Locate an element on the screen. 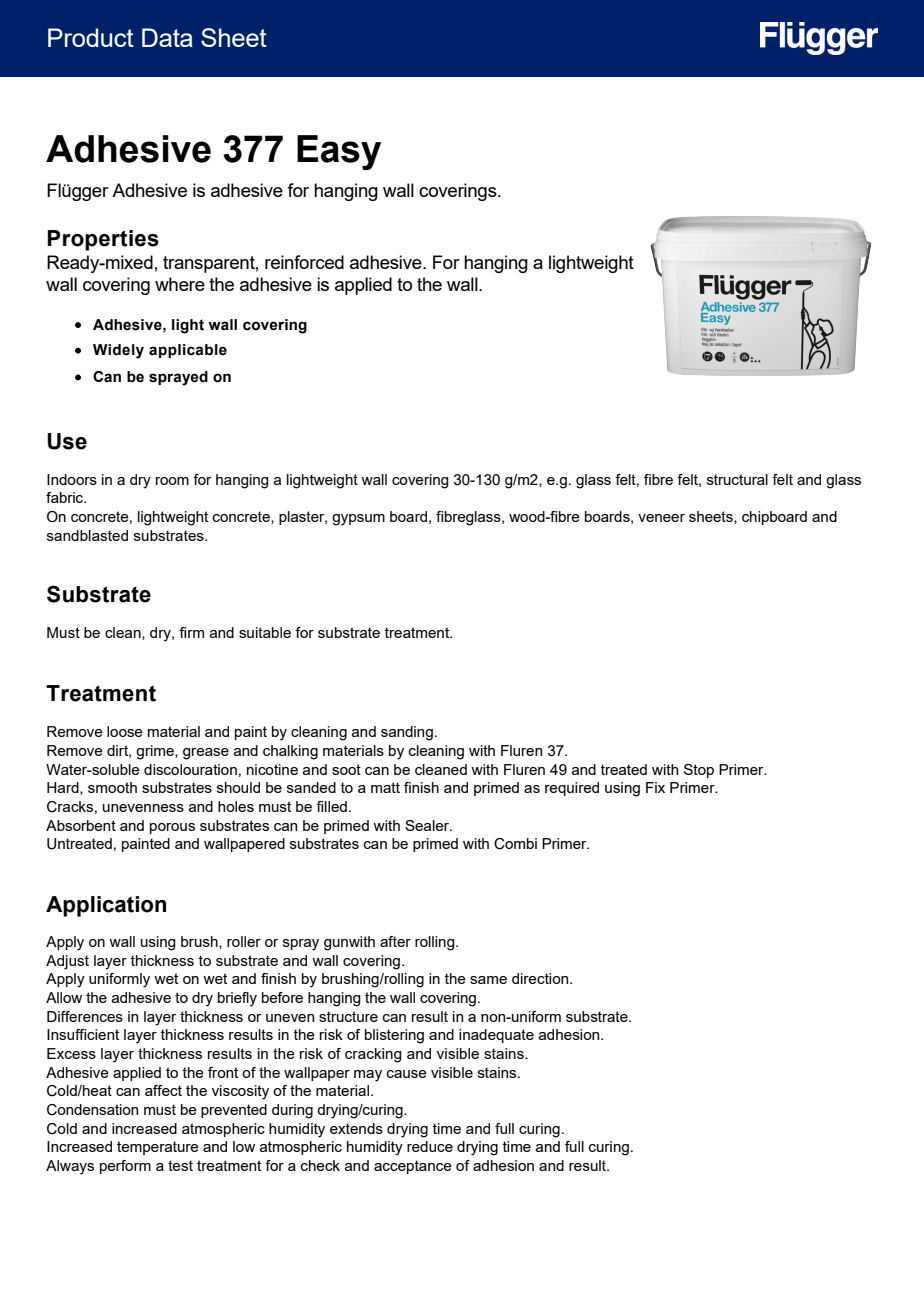  Data is located at coordinates (167, 37).
